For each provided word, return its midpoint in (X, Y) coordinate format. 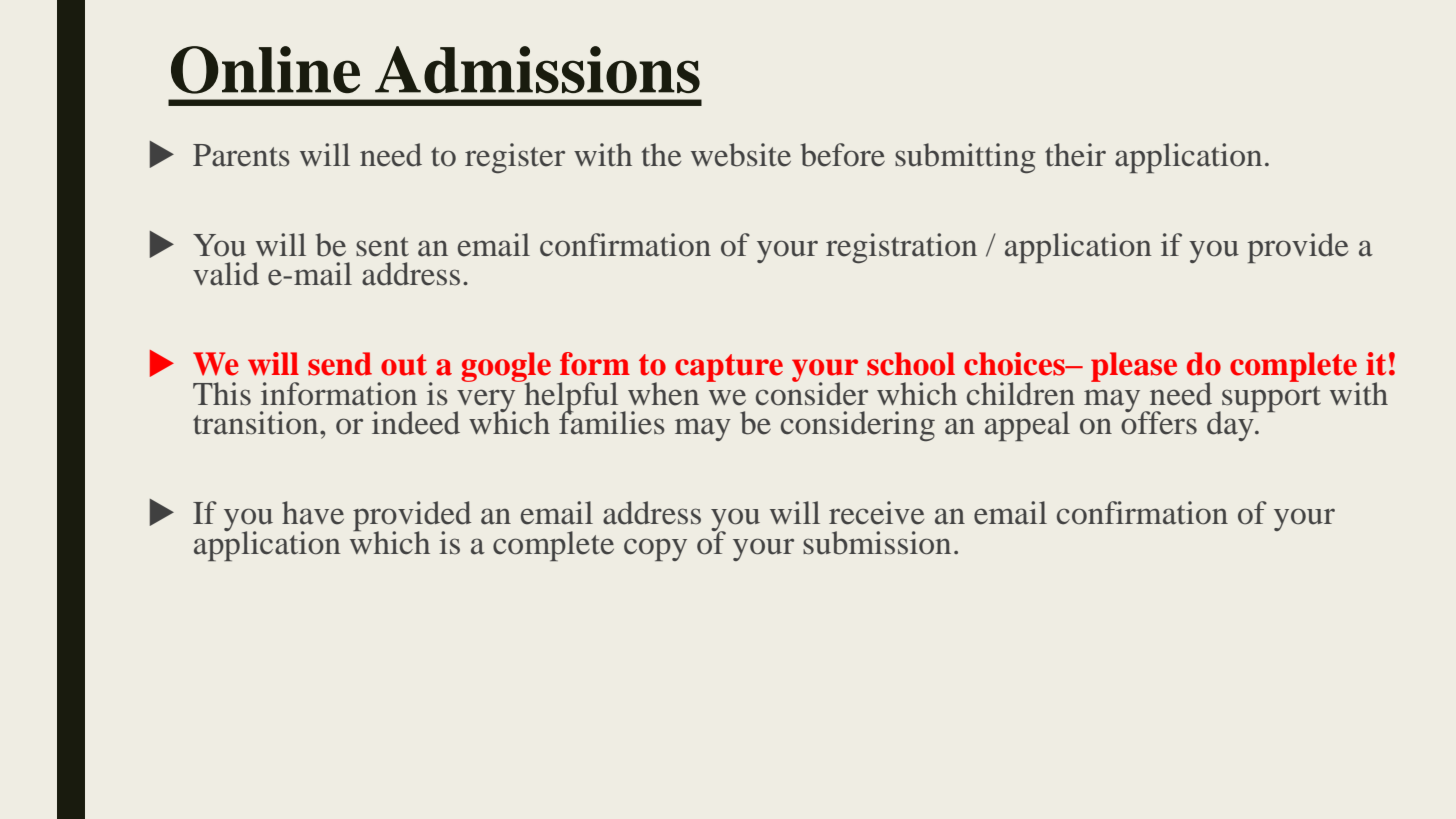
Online (265, 70)
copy (655, 549)
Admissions (537, 69)
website (741, 155)
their (1075, 155)
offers (1159, 422)
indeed (416, 423)
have (313, 513)
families (612, 422)
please (1134, 367)
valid (226, 274)
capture (729, 368)
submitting (965, 158)
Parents (241, 155)
